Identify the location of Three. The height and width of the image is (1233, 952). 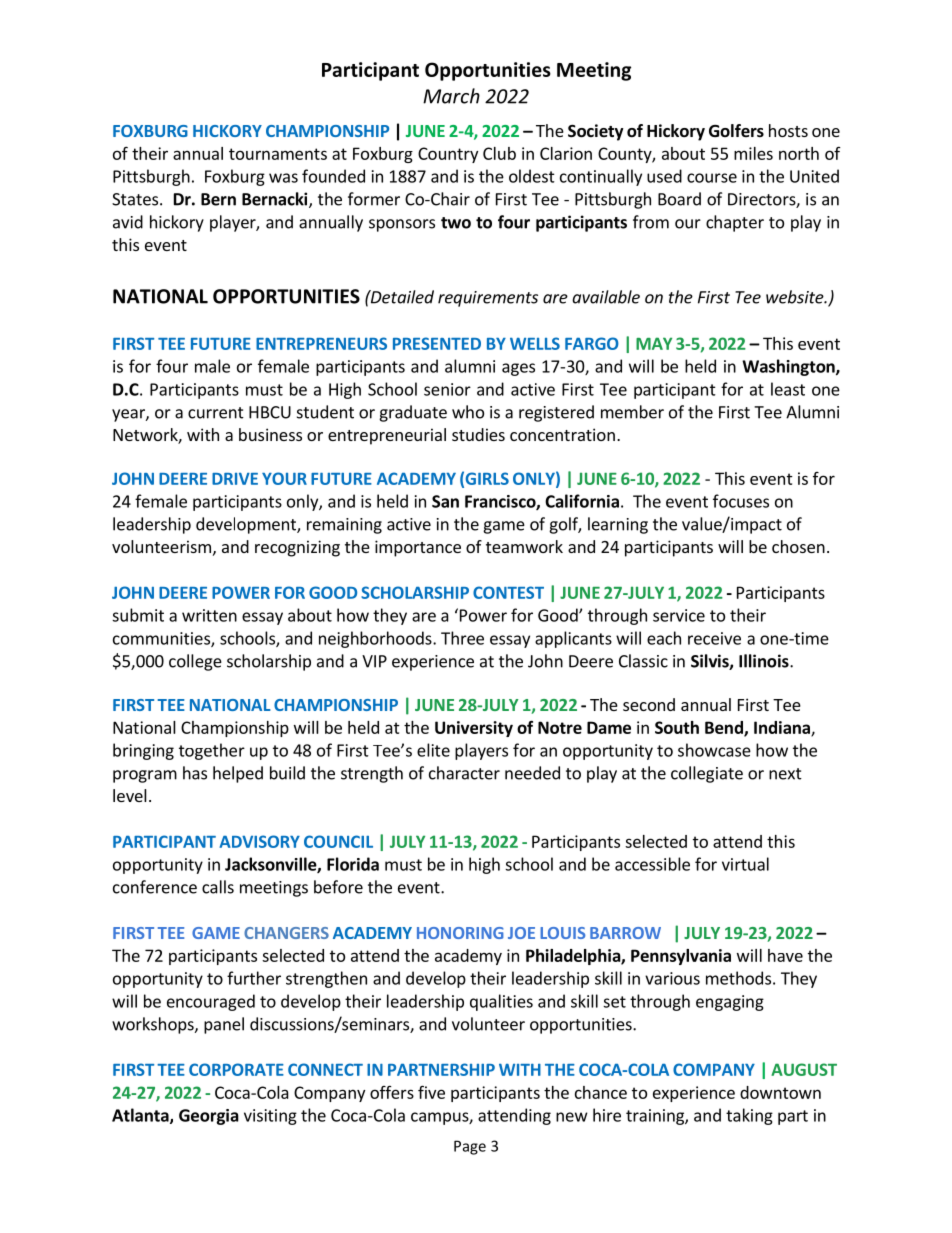
(462, 638).
